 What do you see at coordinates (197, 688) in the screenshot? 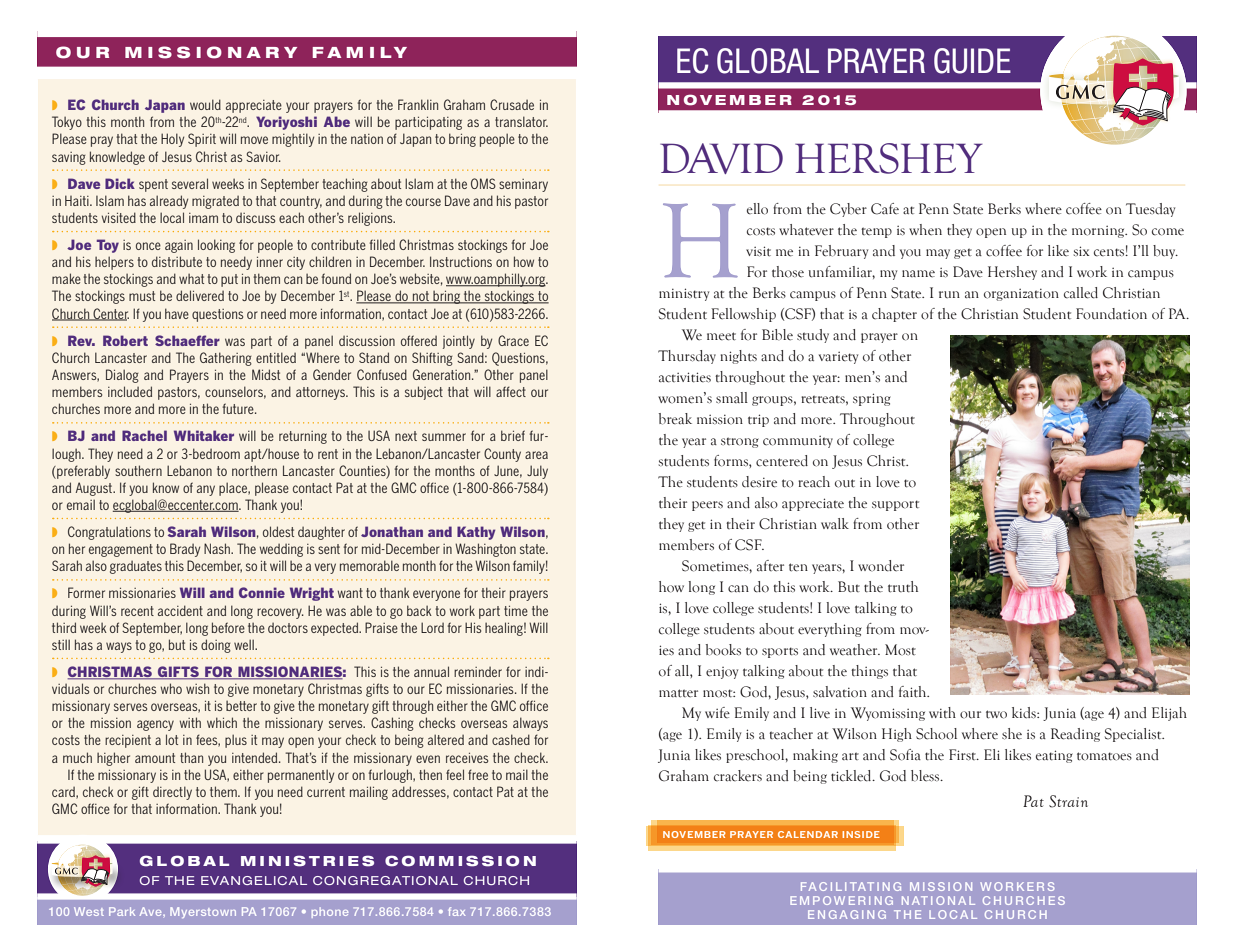
I see `wish` at bounding box center [197, 688].
